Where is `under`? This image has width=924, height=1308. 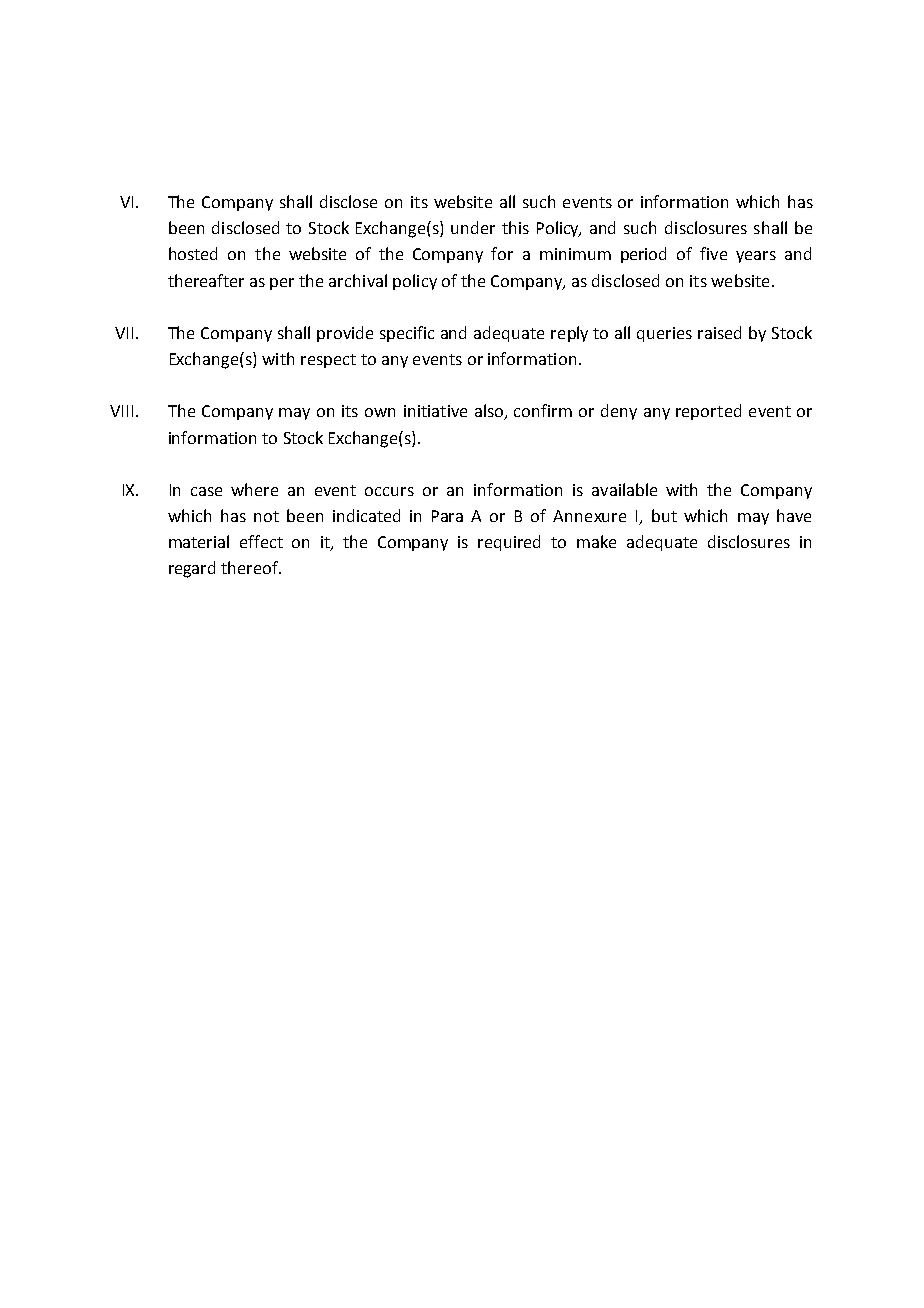
under is located at coordinates (473, 227).
